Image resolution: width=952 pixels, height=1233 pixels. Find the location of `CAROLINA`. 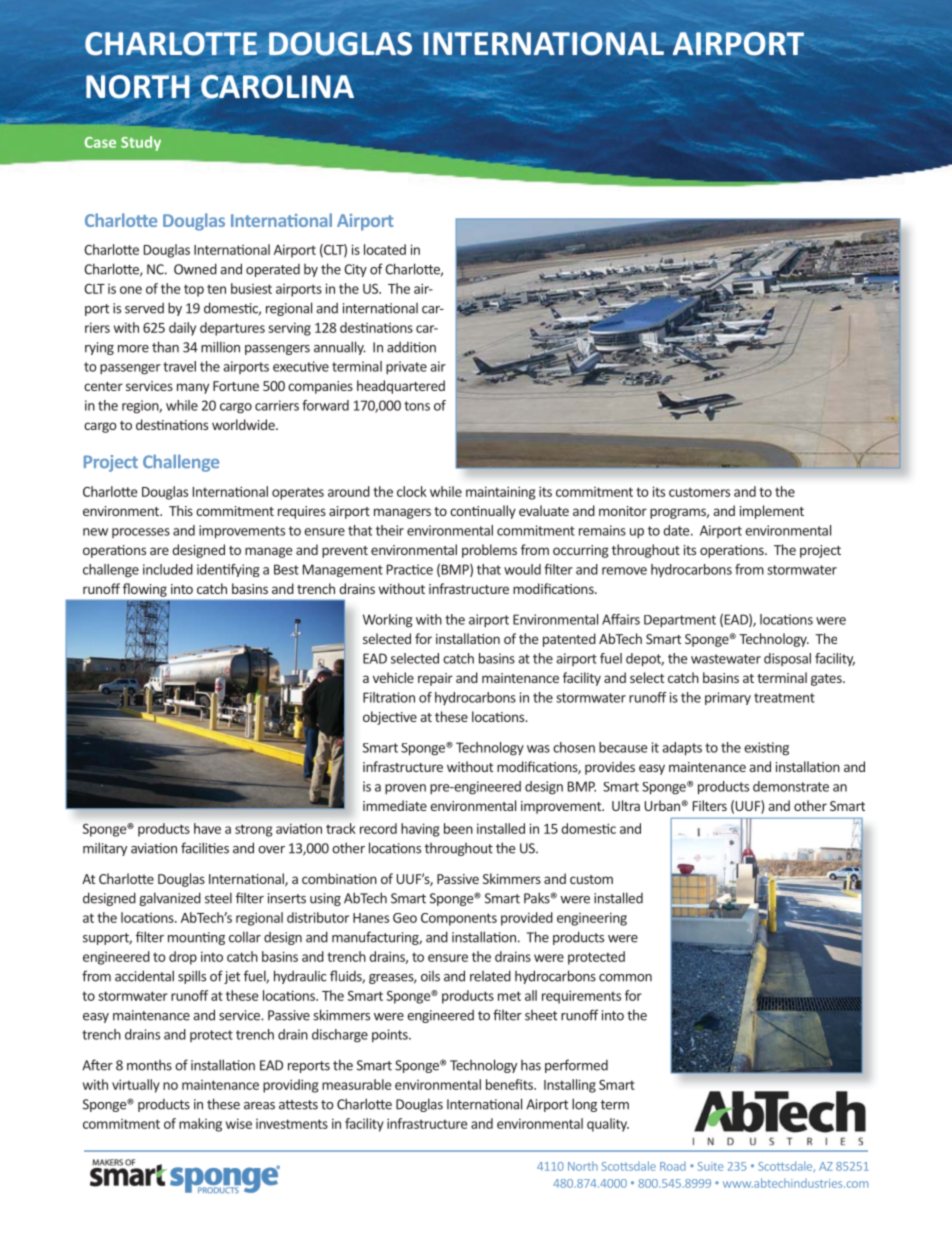

CAROLINA is located at coordinates (276, 88).
